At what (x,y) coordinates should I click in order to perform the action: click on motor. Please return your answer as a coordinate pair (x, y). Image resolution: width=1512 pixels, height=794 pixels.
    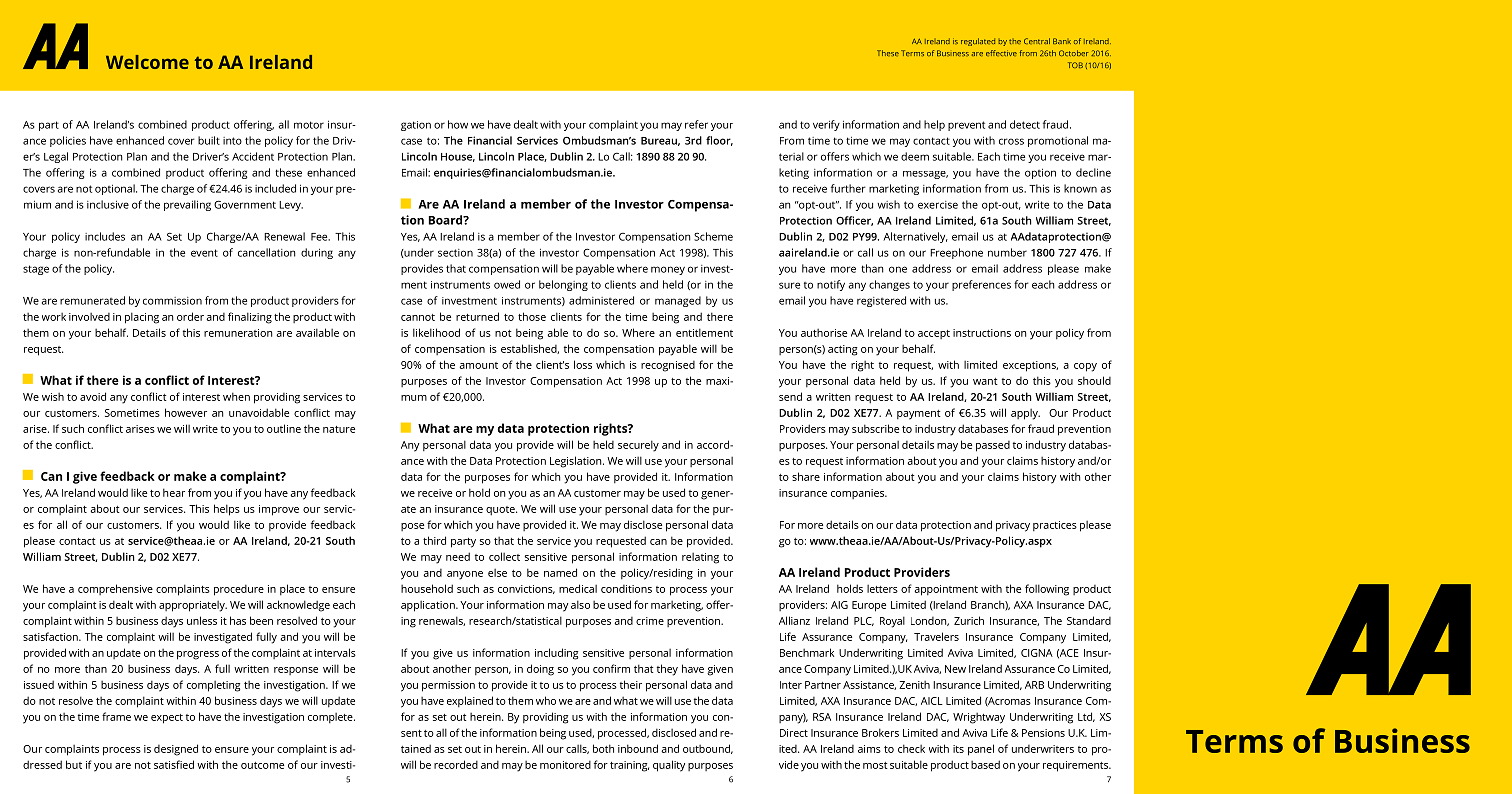
    Looking at the image, I should click on (309, 125).
